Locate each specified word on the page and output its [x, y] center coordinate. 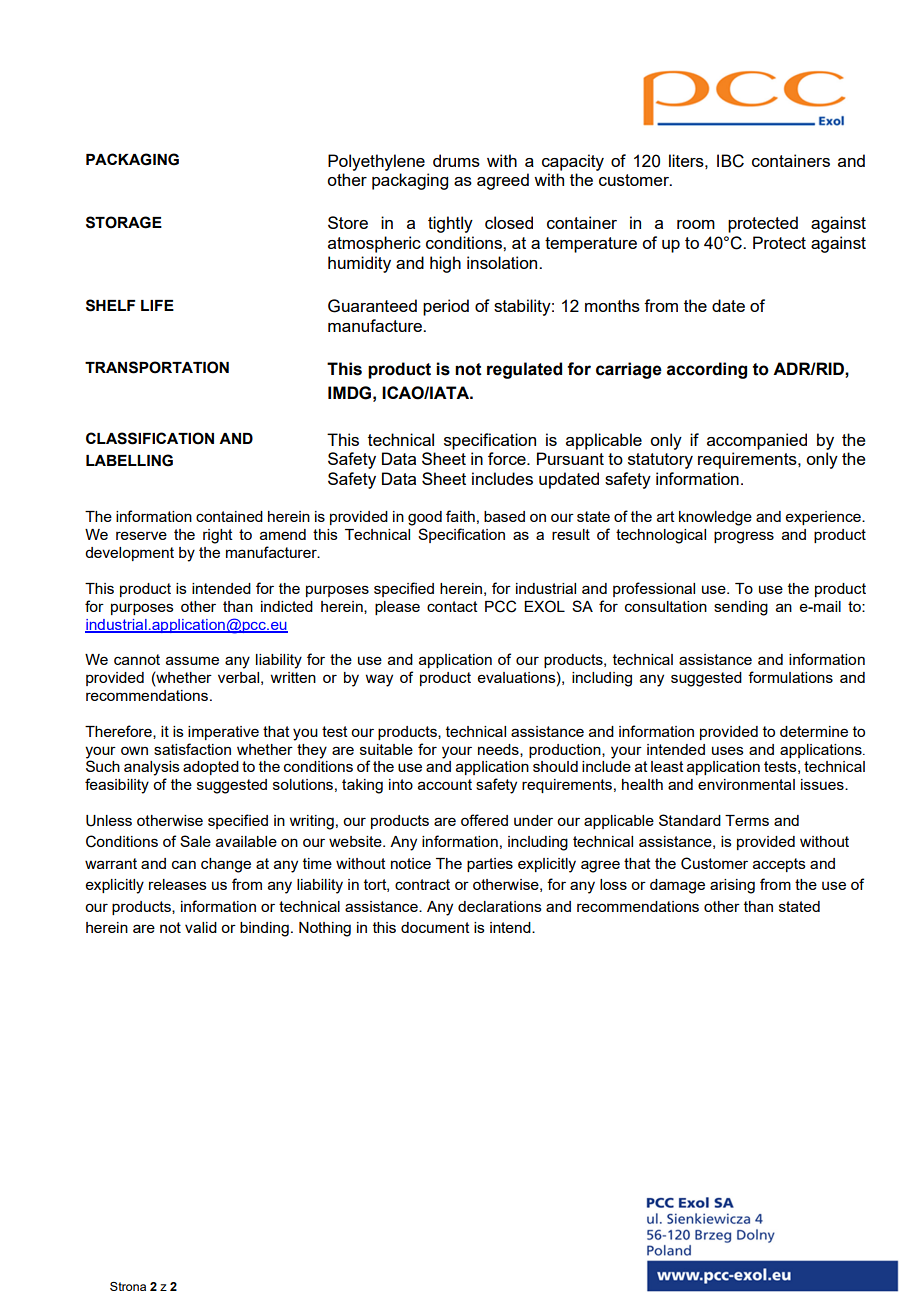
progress [744, 537]
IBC [730, 161]
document [435, 927]
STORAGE [124, 222]
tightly [450, 224]
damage [677, 886]
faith [460, 516]
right [218, 536]
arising [732, 886]
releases [178, 884]
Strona [128, 1286]
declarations [500, 906]
